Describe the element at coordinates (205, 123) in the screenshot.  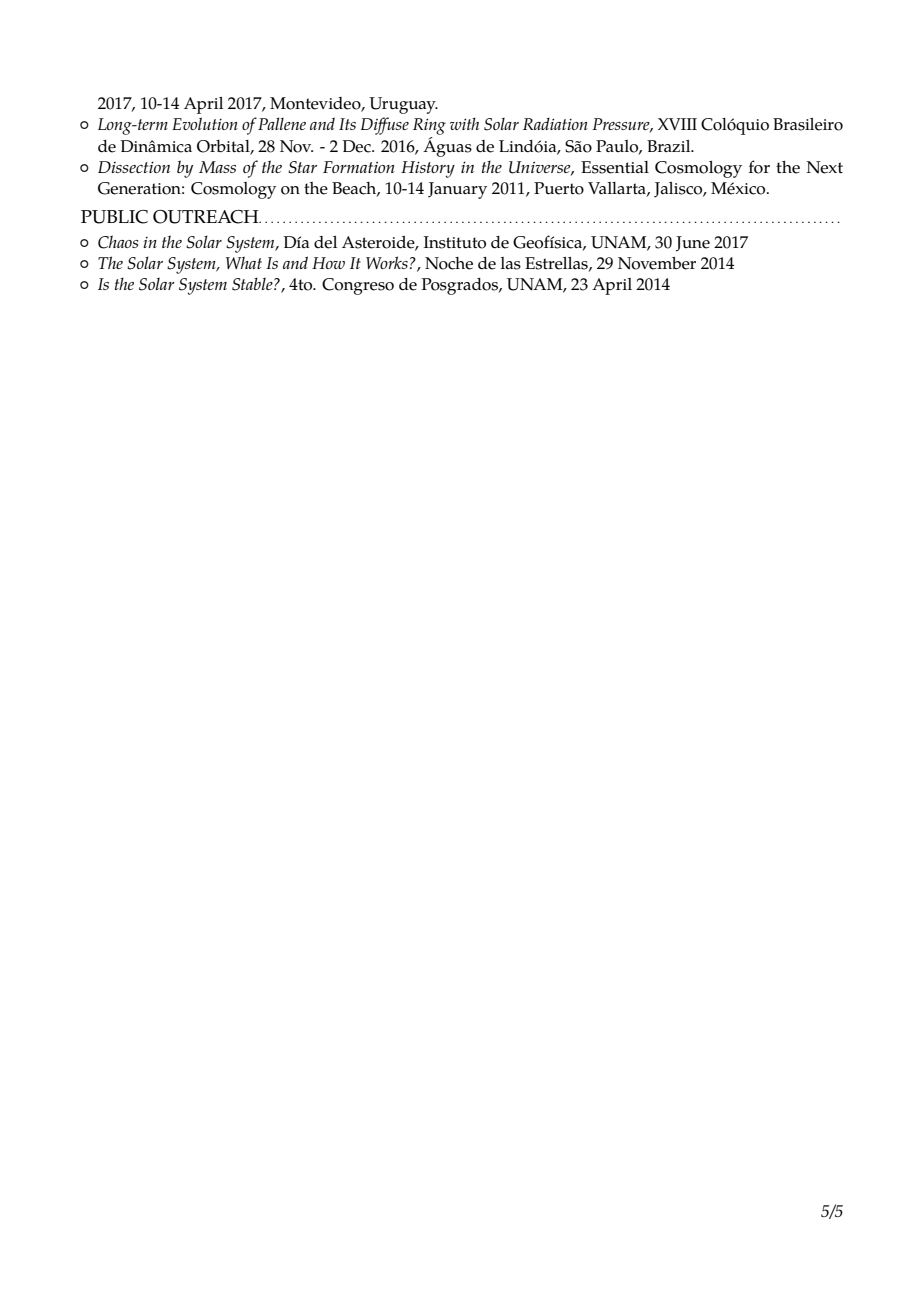
I see `Evolution` at that location.
